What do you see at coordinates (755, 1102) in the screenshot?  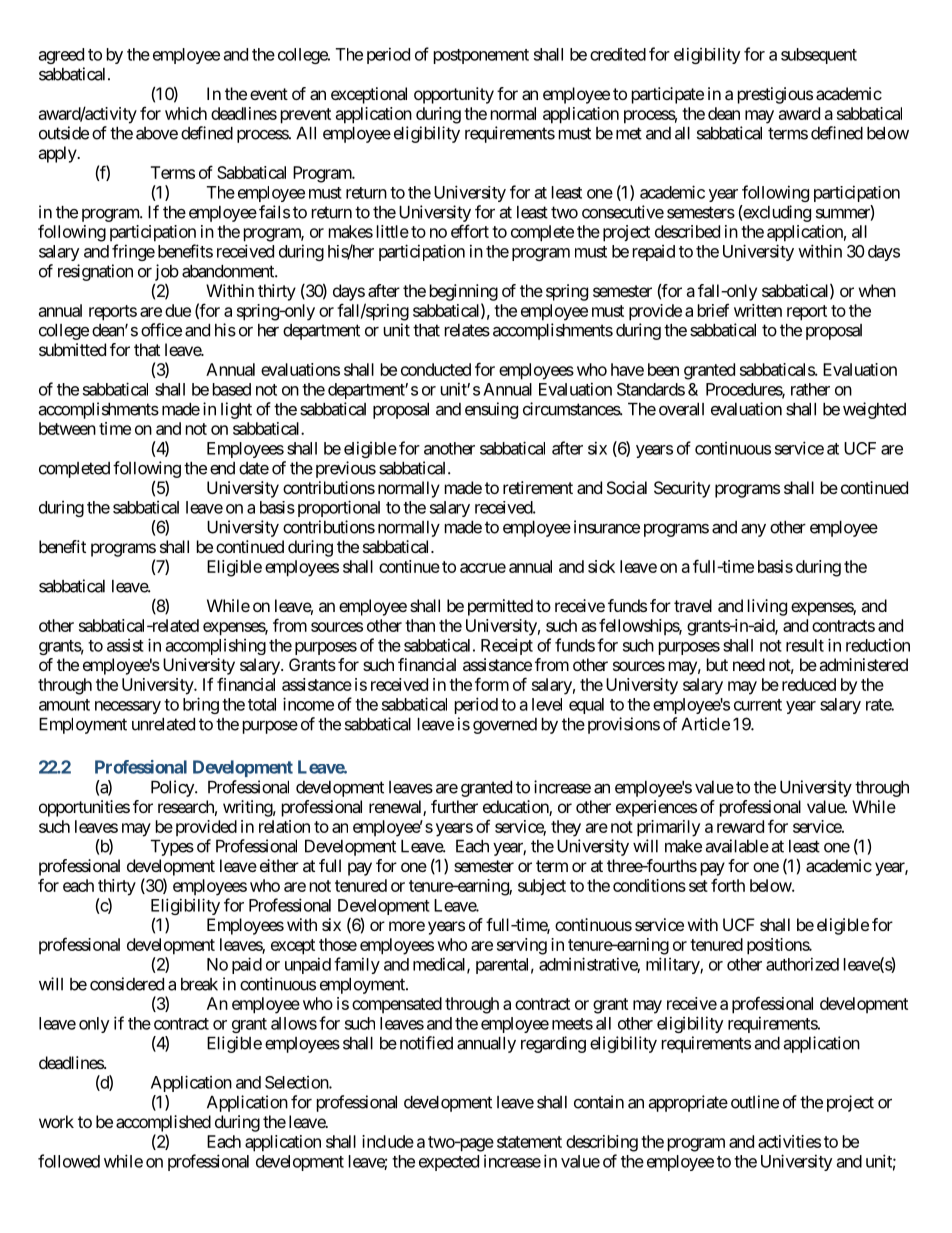 I see `outline` at bounding box center [755, 1102].
